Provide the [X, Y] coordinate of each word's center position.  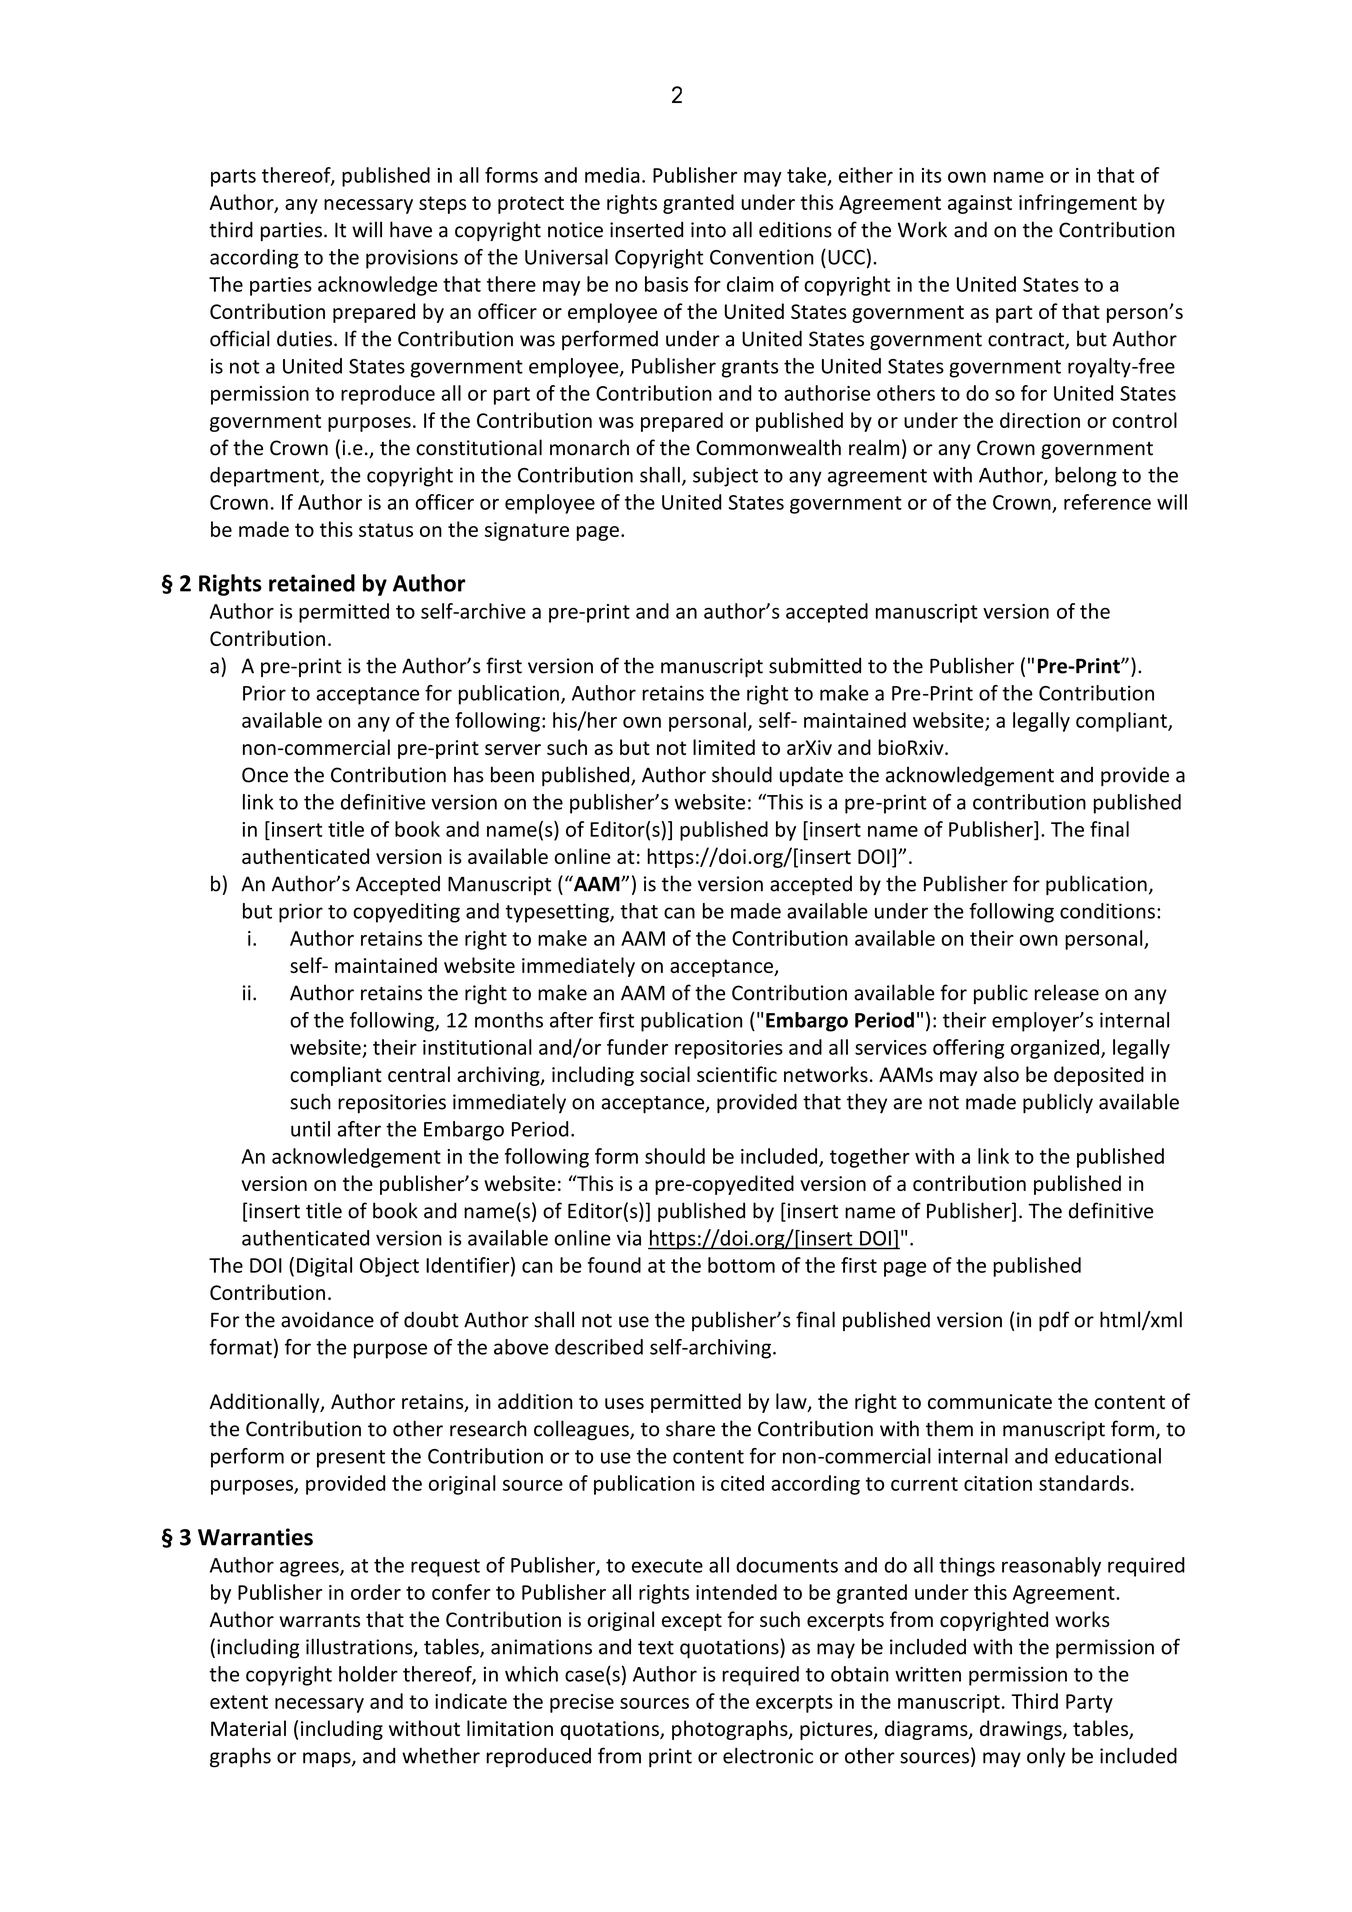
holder [368, 1674]
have [411, 229]
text [656, 1648]
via [629, 1238]
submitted [815, 665]
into [708, 230]
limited [724, 747]
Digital [324, 1267]
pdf [1054, 1321]
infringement [1078, 204]
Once [265, 775]
